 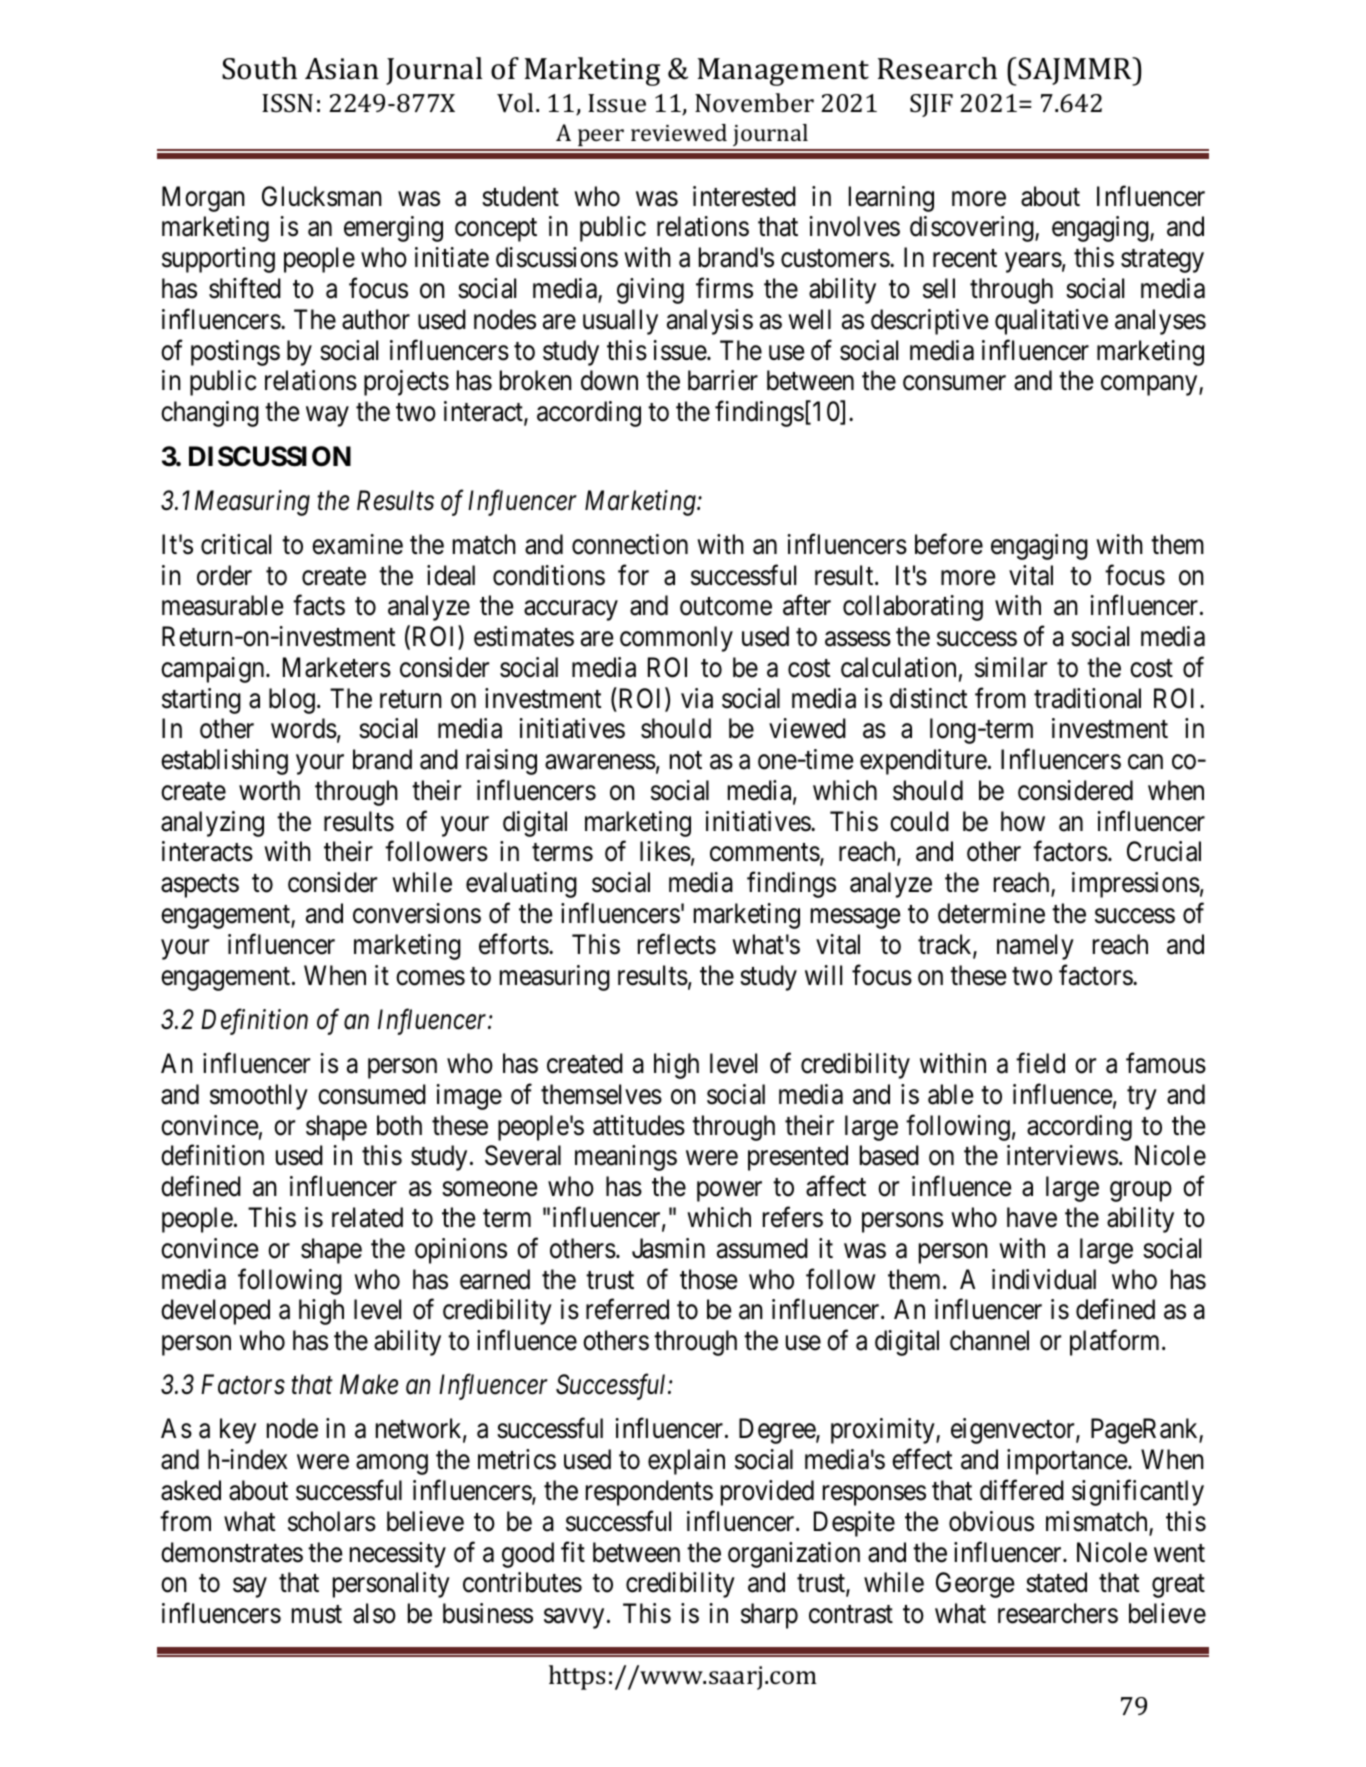 I want to click on before, so click(x=949, y=544).
